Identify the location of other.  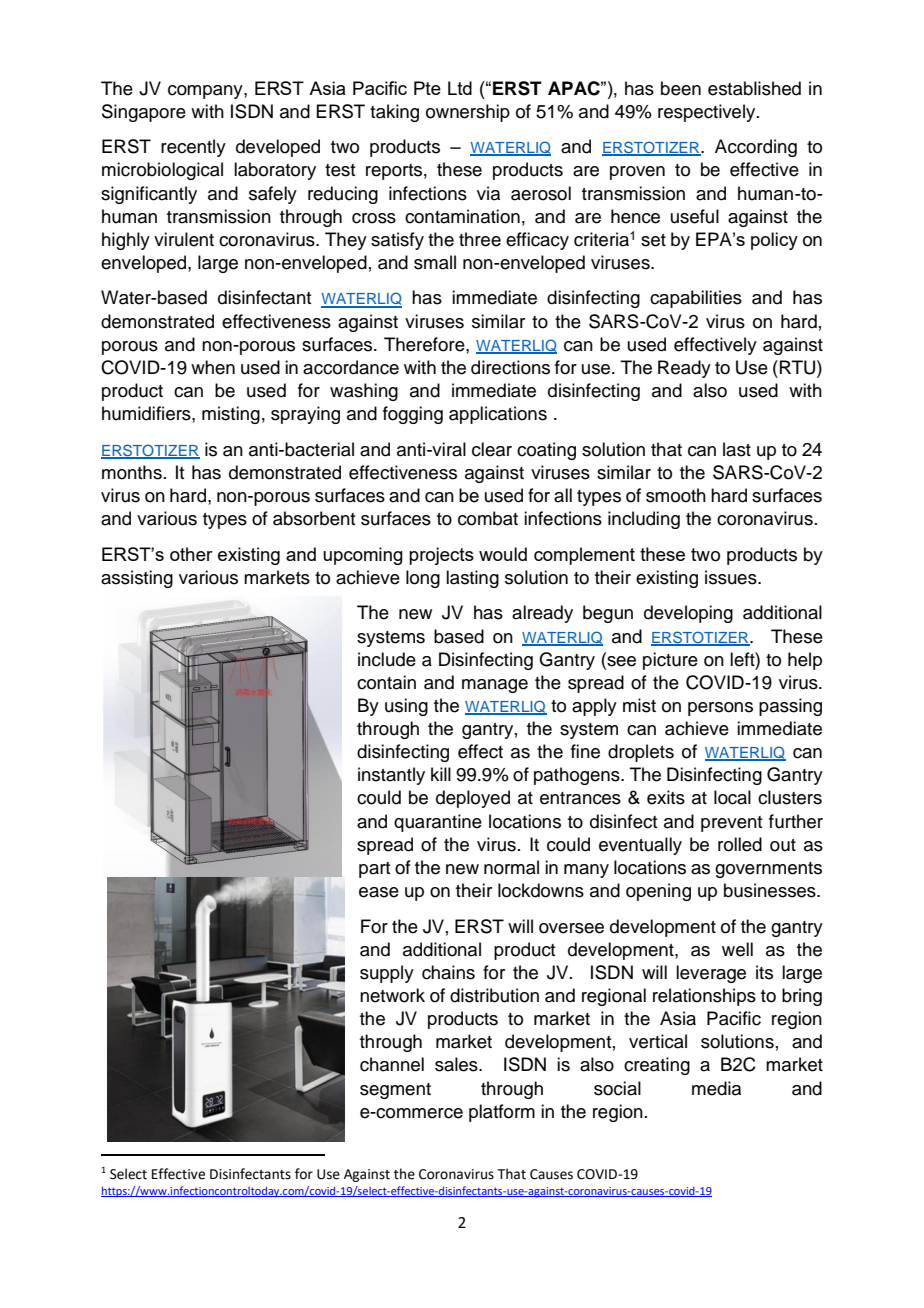
(191, 554).
